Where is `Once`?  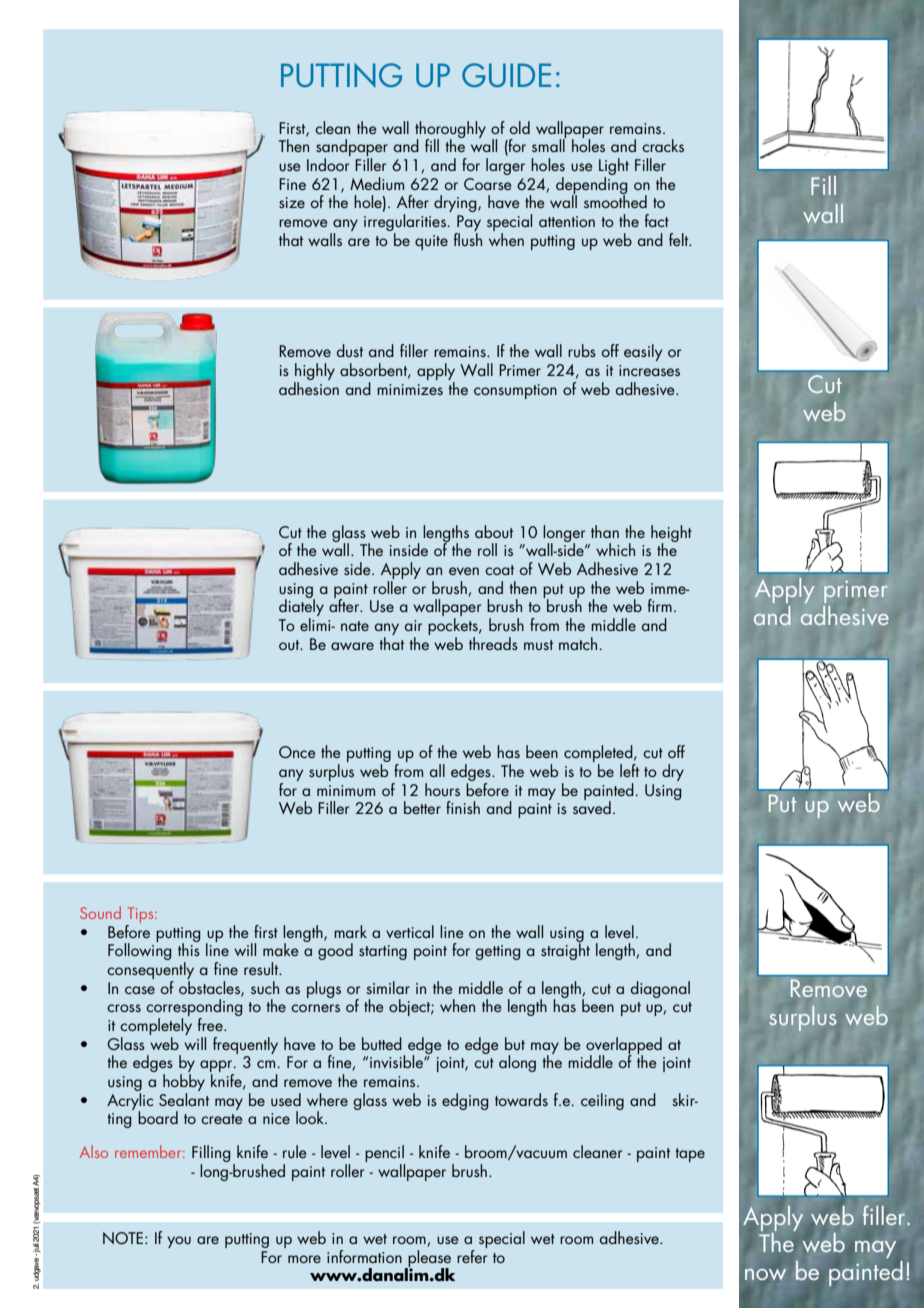
Once is located at coordinates (297, 752).
